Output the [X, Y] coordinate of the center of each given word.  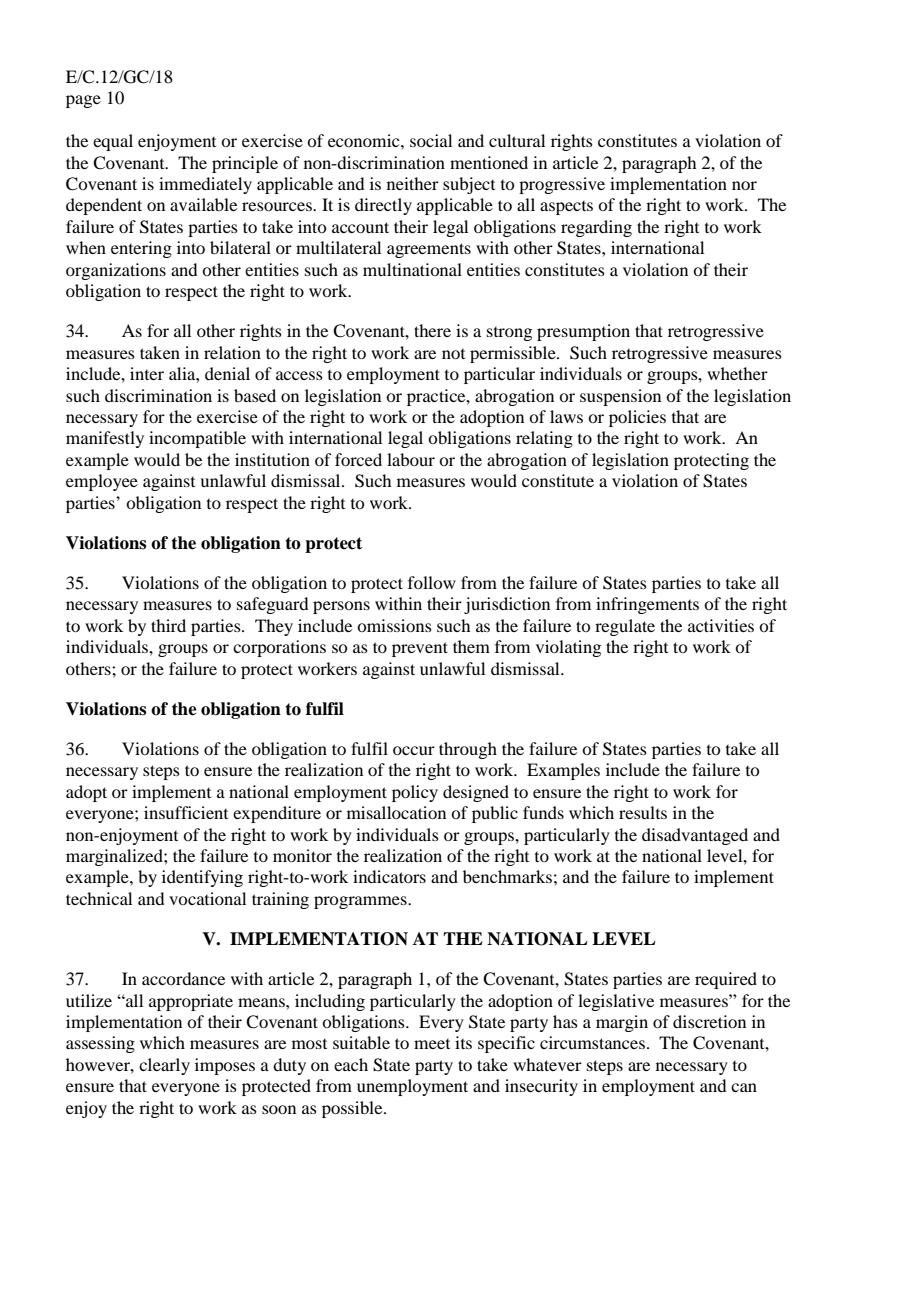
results [643, 812]
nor [744, 185]
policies [637, 418]
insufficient [186, 812]
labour [411, 459]
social [431, 140]
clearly [164, 1066]
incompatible [197, 439]
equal [113, 142]
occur [414, 750]
